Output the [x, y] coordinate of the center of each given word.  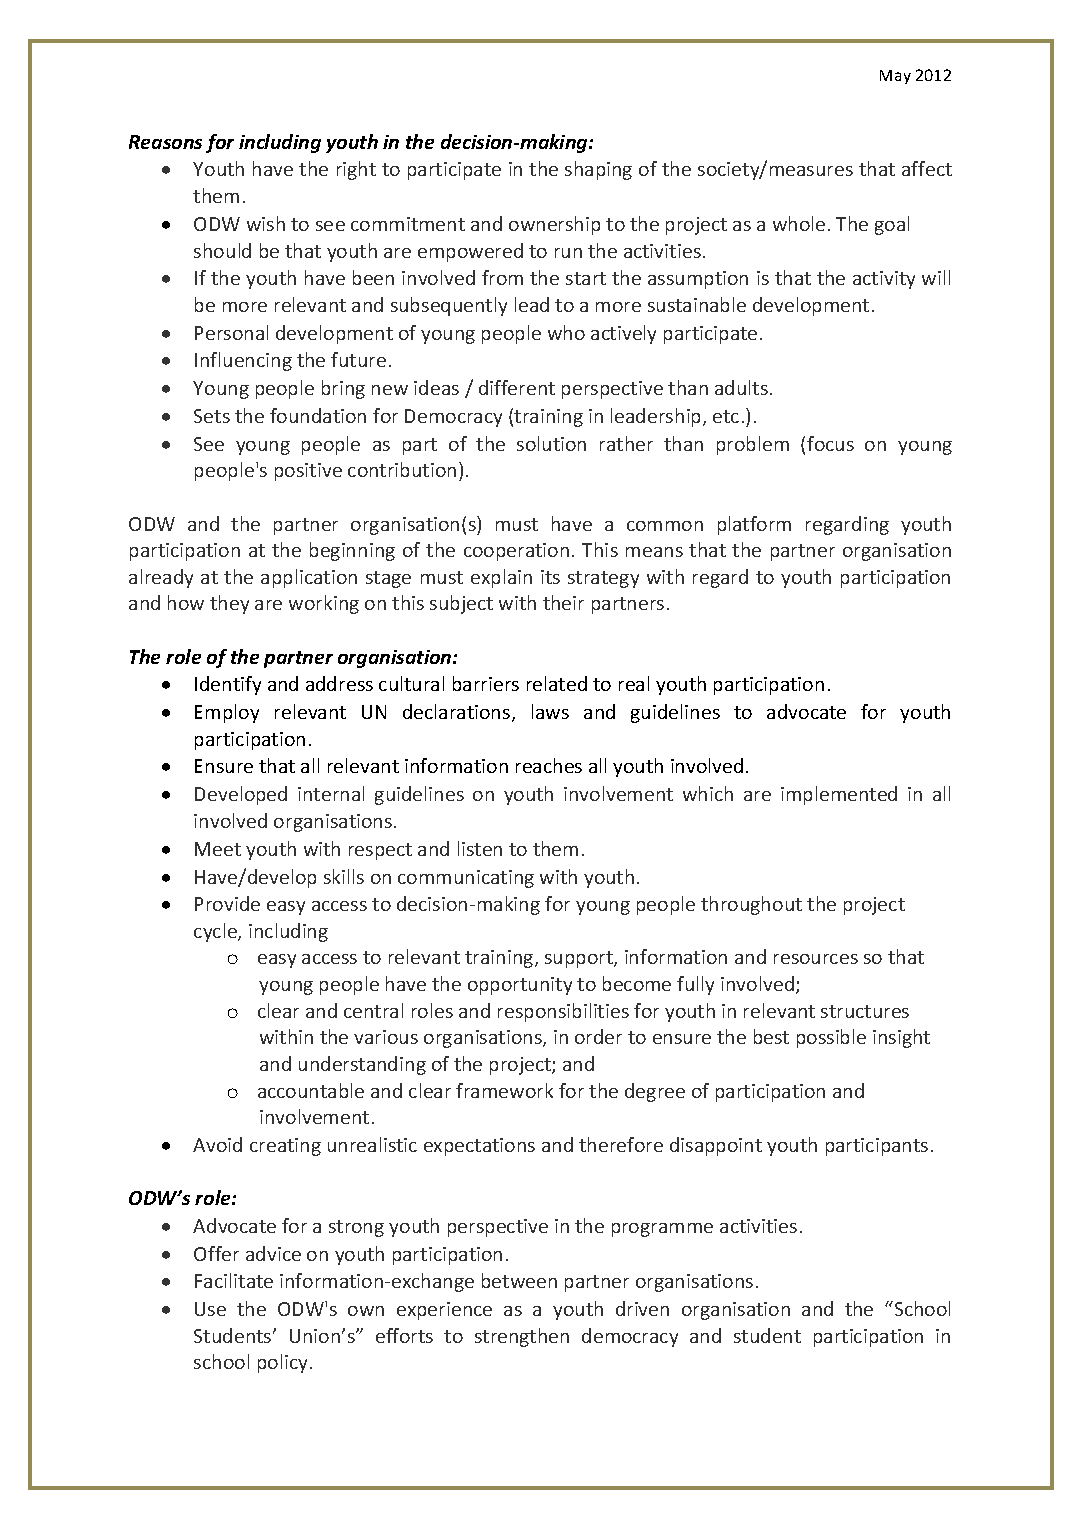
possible [831, 1038]
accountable [311, 1090]
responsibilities [563, 1012]
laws [550, 711]
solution [551, 443]
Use [210, 1309]
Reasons [165, 142]
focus [830, 443]
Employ [227, 713]
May [895, 77]
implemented [839, 795]
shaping [598, 170]
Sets [212, 416]
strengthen [522, 1337]
